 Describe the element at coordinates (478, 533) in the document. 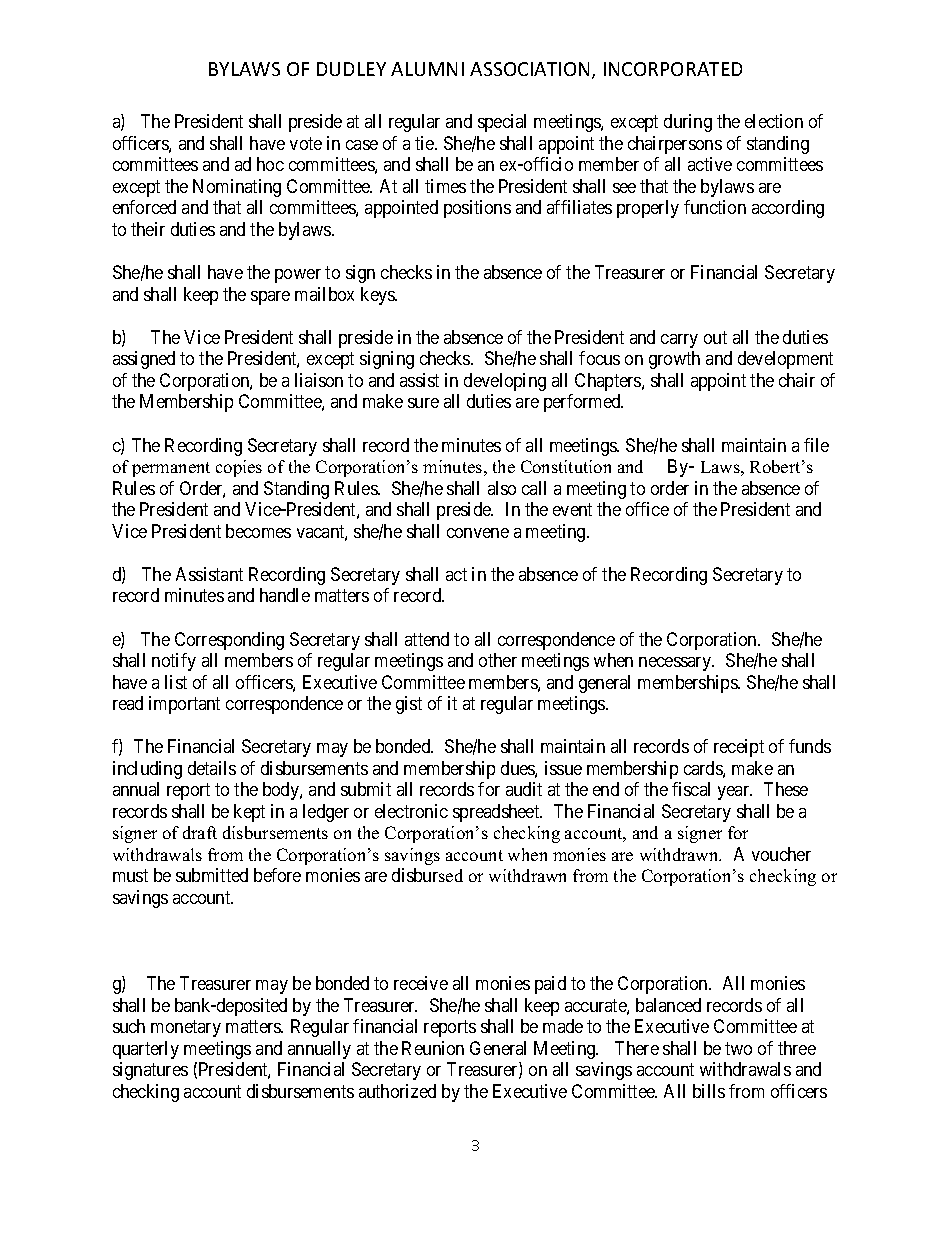

I see `convene` at that location.
